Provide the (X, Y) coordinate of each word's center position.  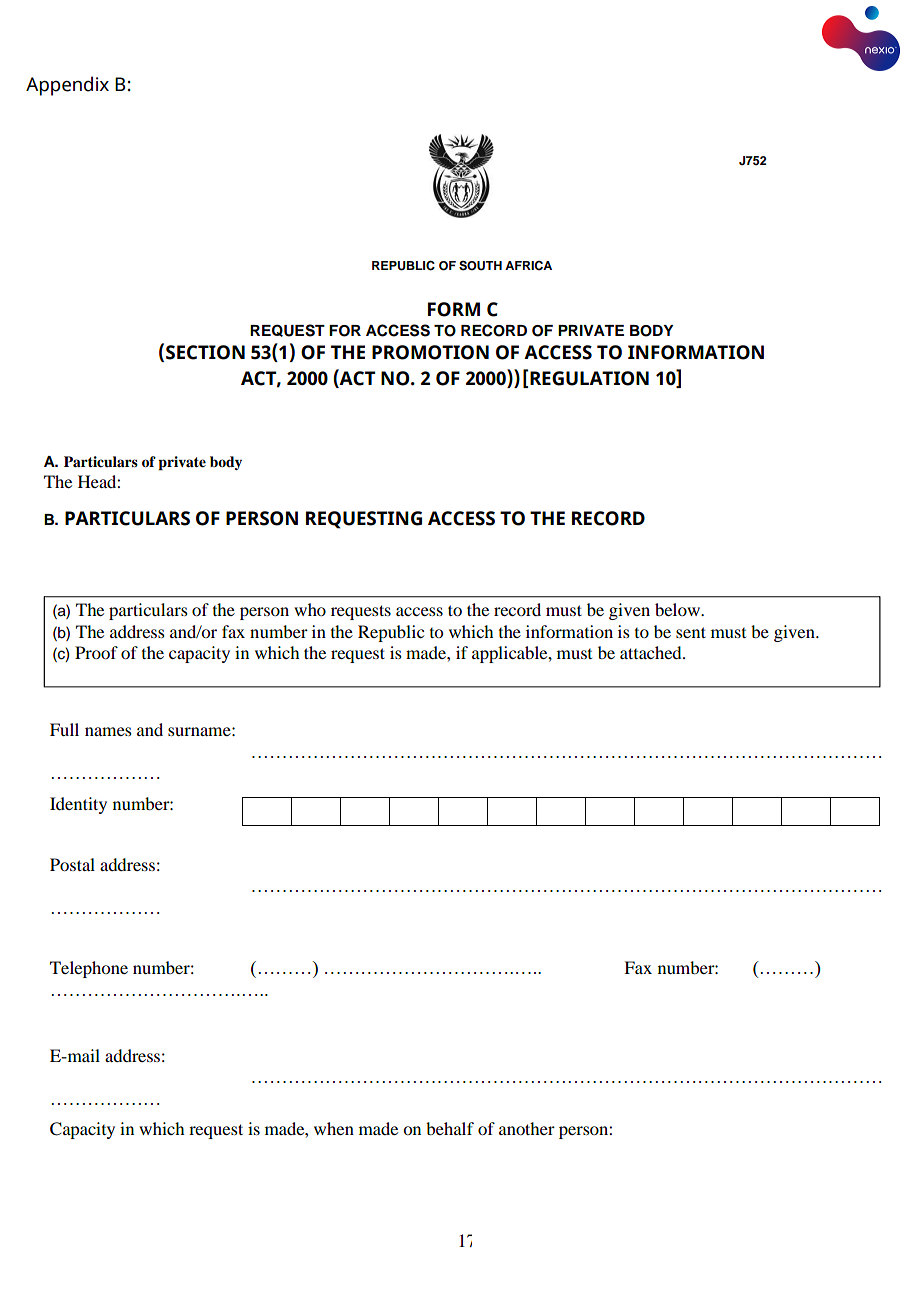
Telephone (89, 969)
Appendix (67, 86)
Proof (96, 652)
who (310, 609)
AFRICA (528, 266)
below (679, 609)
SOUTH (480, 266)
